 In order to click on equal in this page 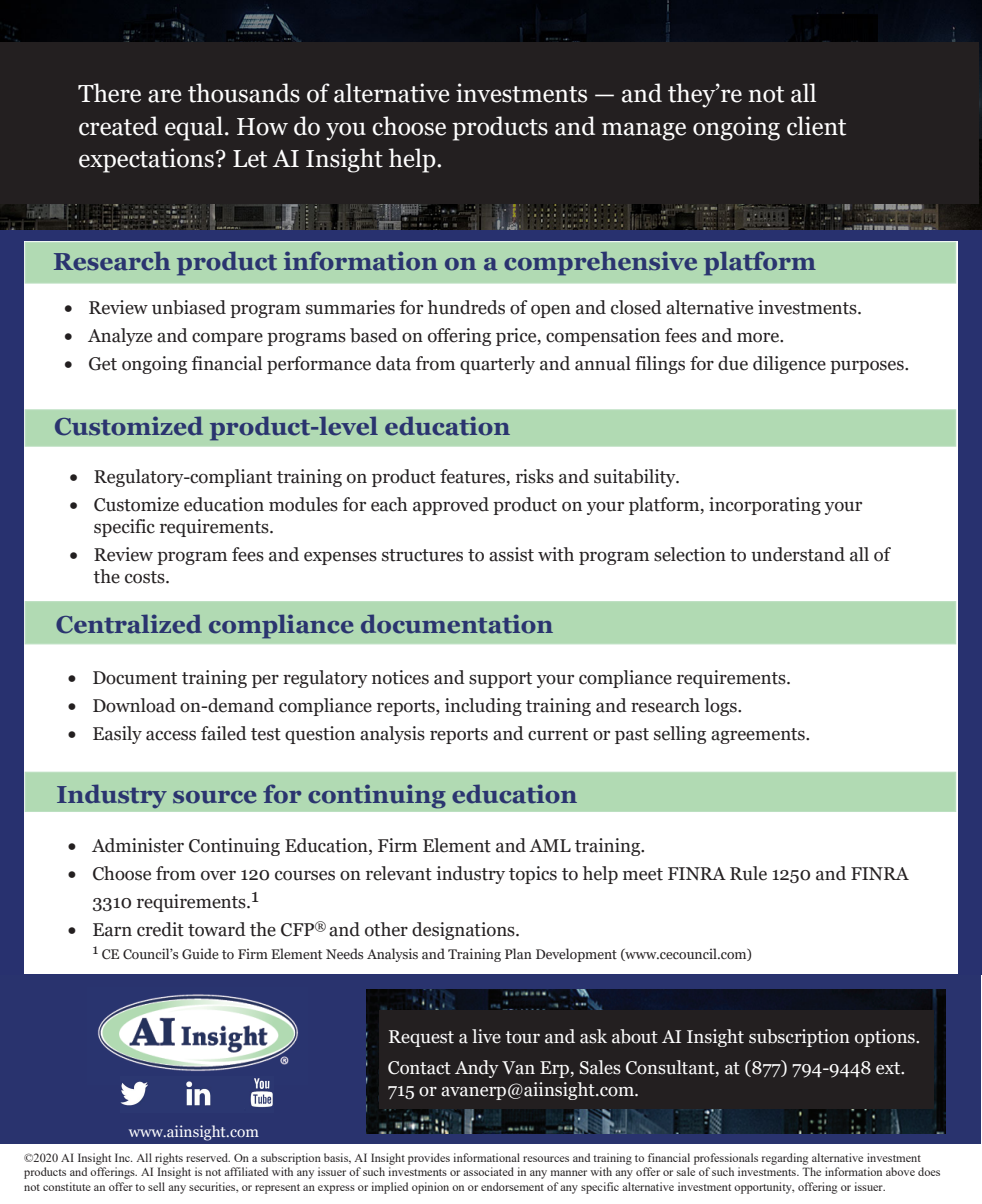, I will do `click(194, 128)`.
